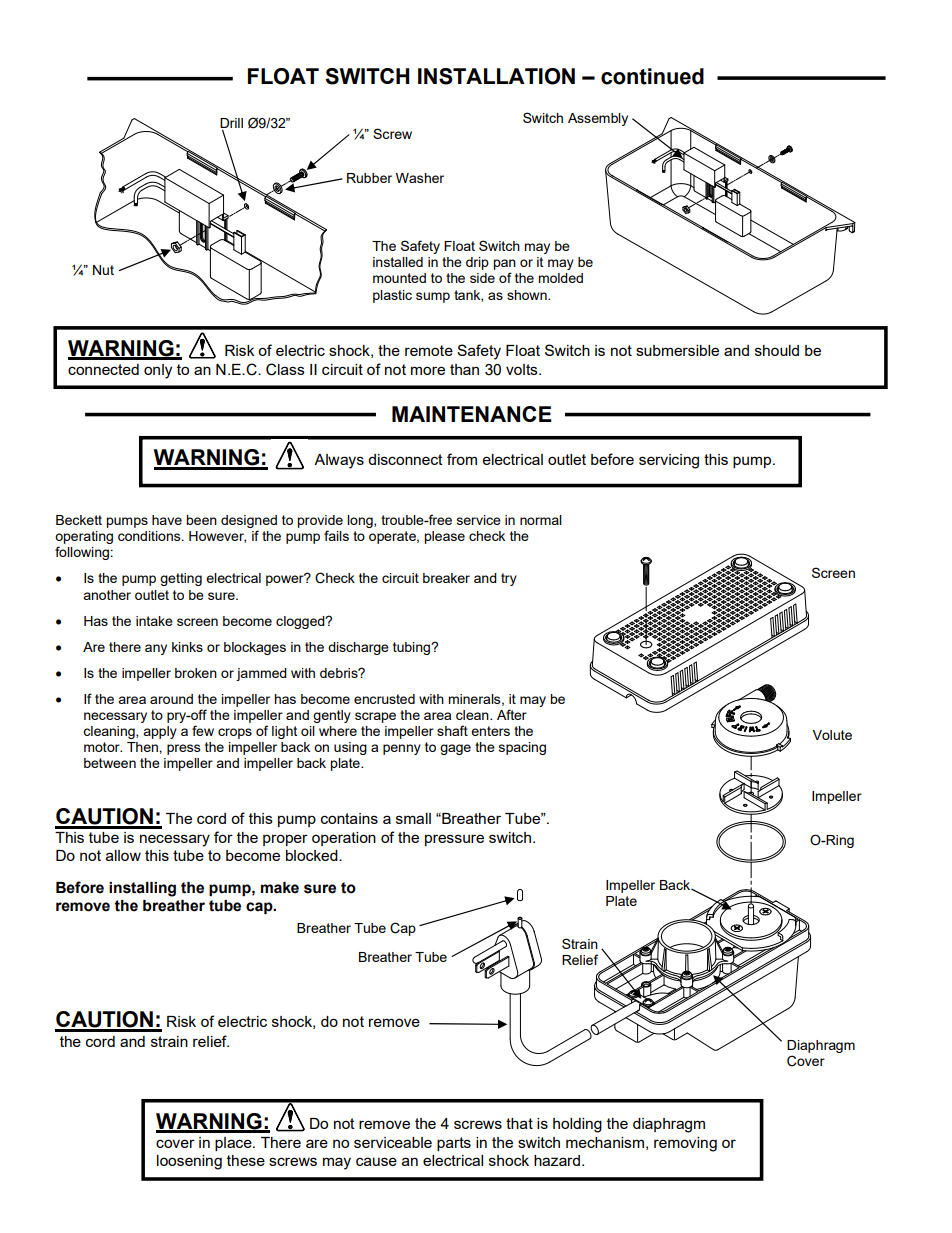  What do you see at coordinates (167, 520) in the screenshot?
I see `have` at bounding box center [167, 520].
